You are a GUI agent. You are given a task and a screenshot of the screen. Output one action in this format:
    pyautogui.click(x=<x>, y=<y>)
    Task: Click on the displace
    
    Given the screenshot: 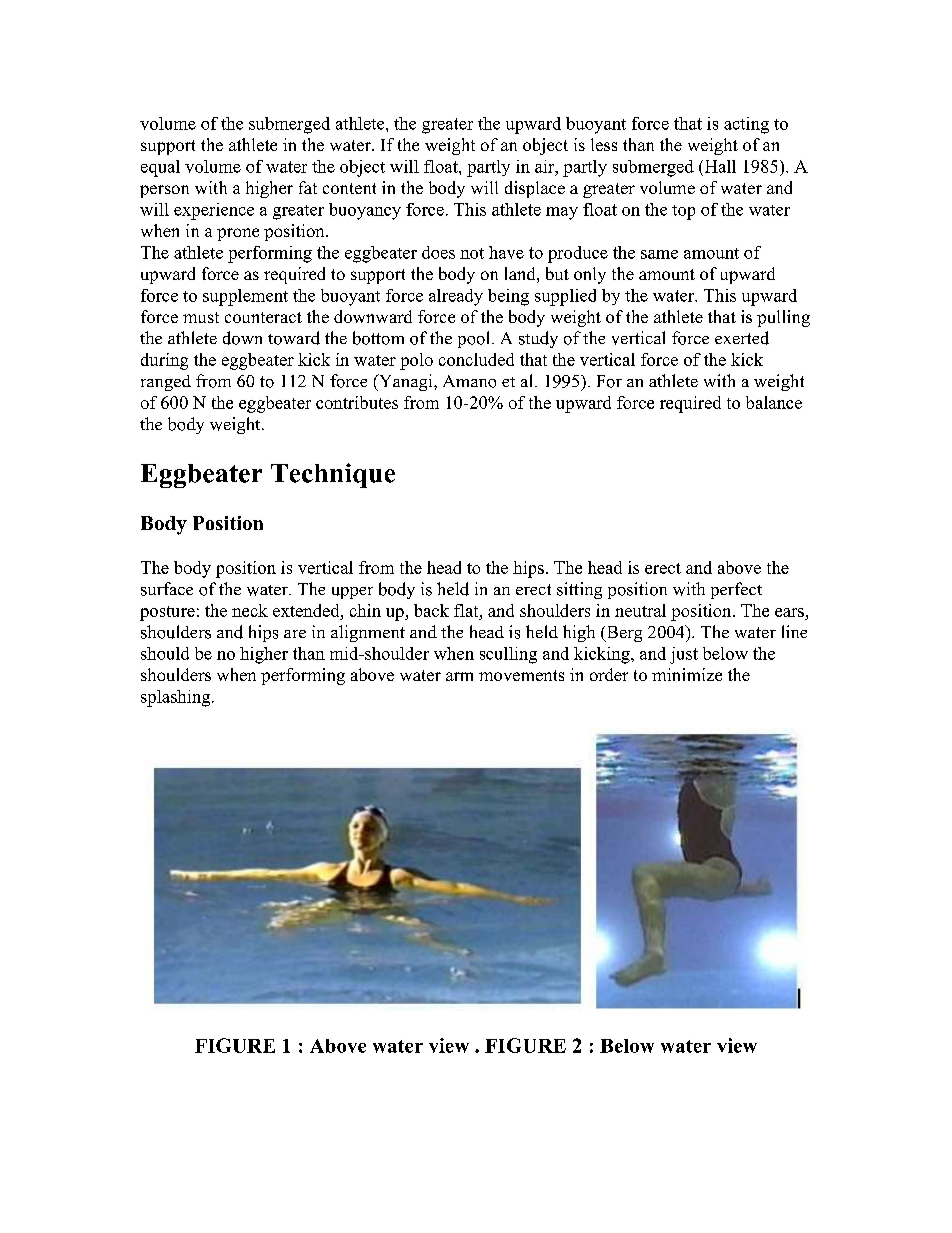 What is the action you would take?
    pyautogui.click(x=535, y=189)
